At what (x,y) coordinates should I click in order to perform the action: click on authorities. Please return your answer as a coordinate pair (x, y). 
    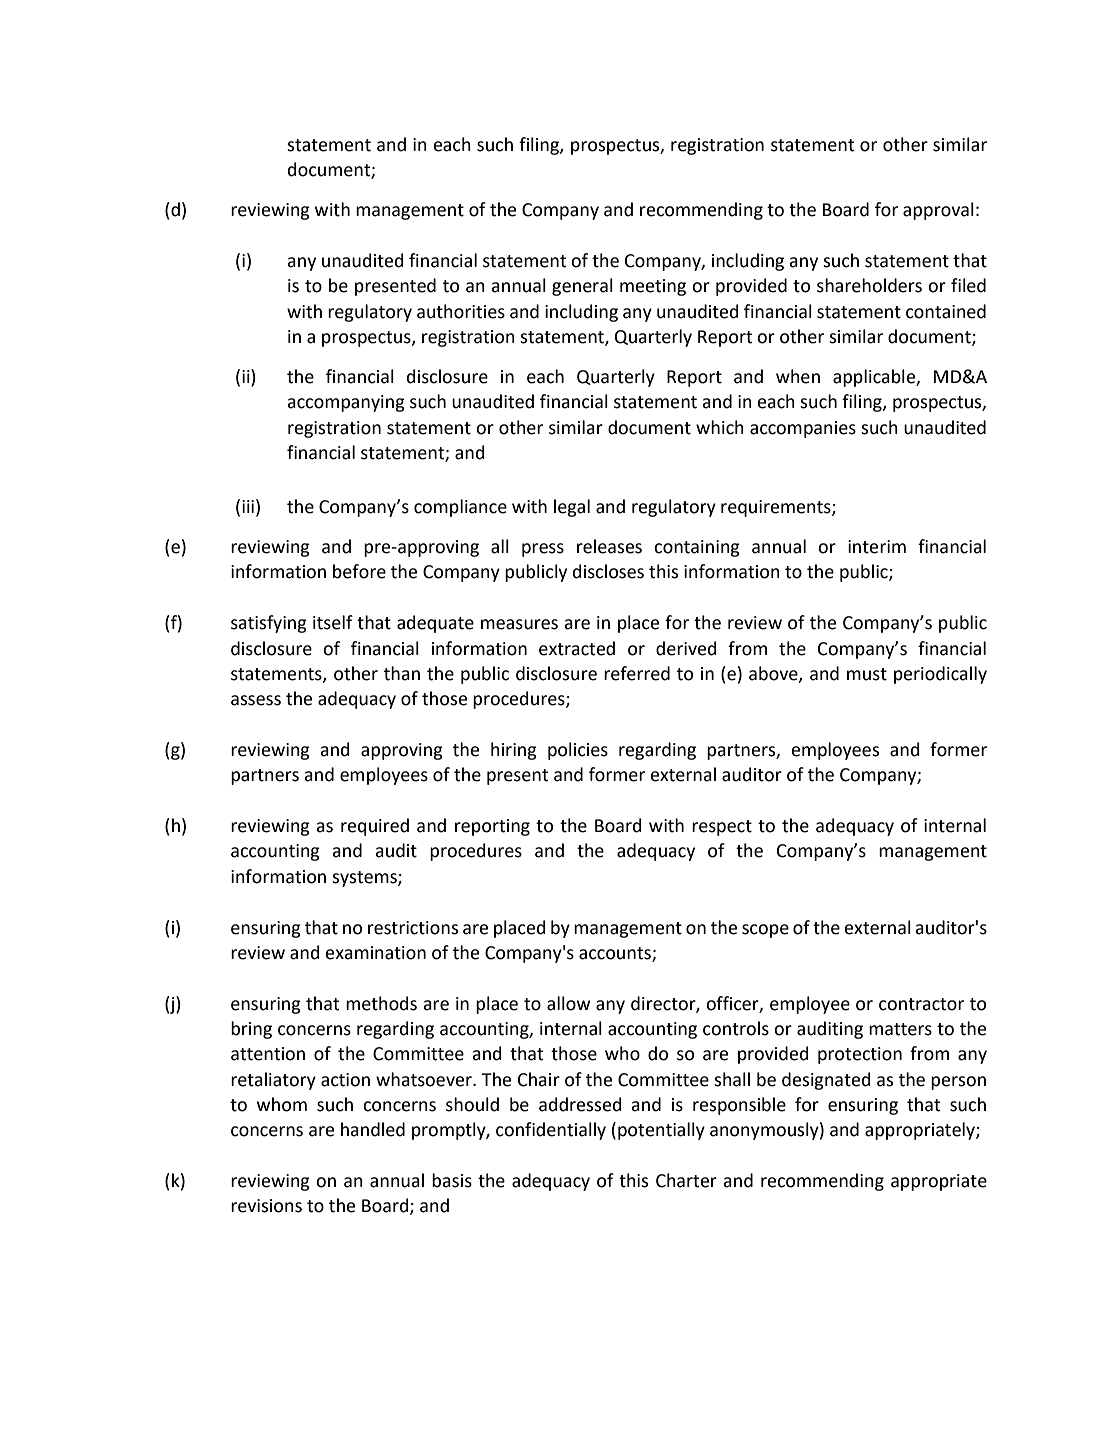
    Looking at the image, I should click on (461, 311).
